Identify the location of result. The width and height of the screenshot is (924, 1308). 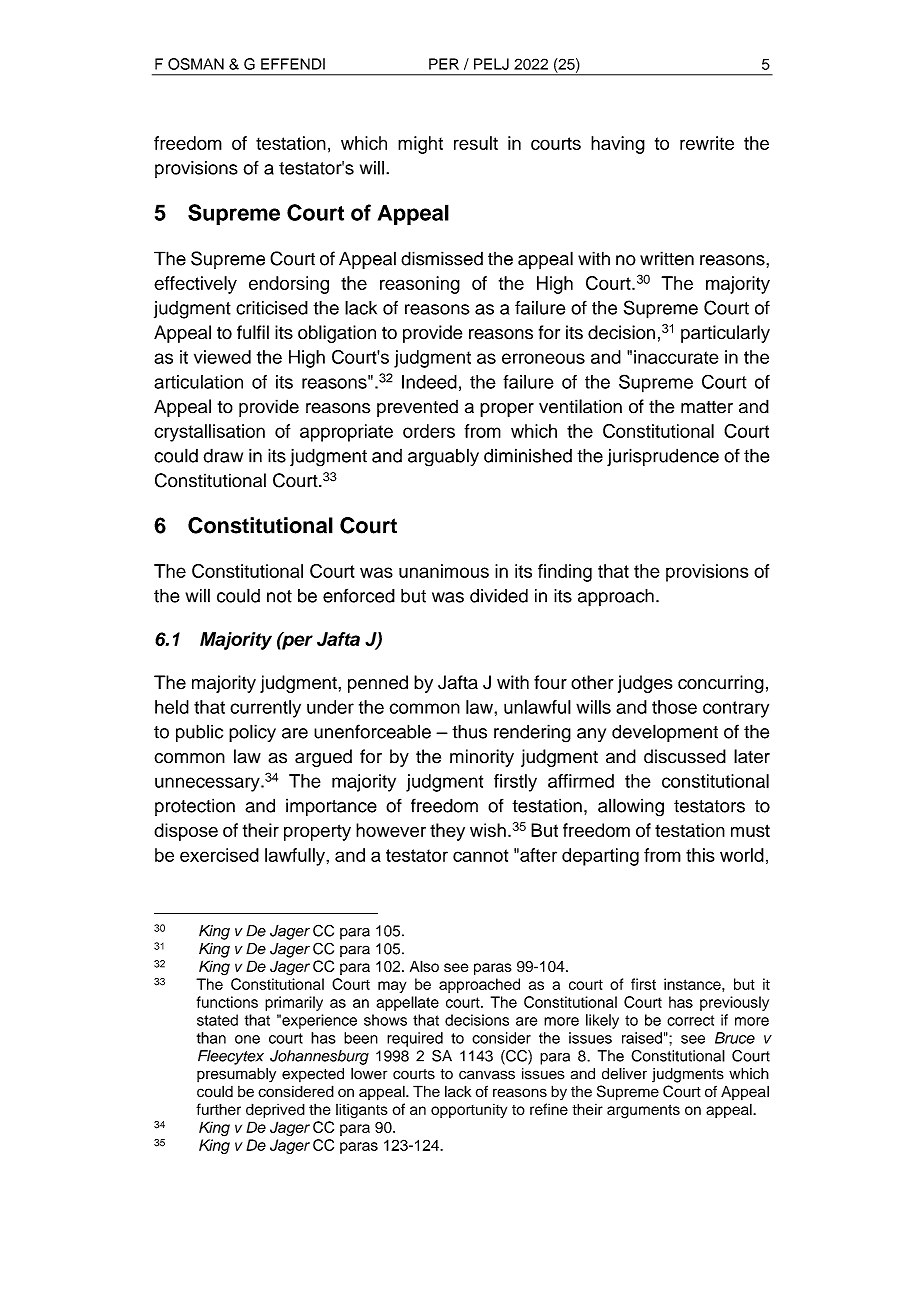
(476, 143).
